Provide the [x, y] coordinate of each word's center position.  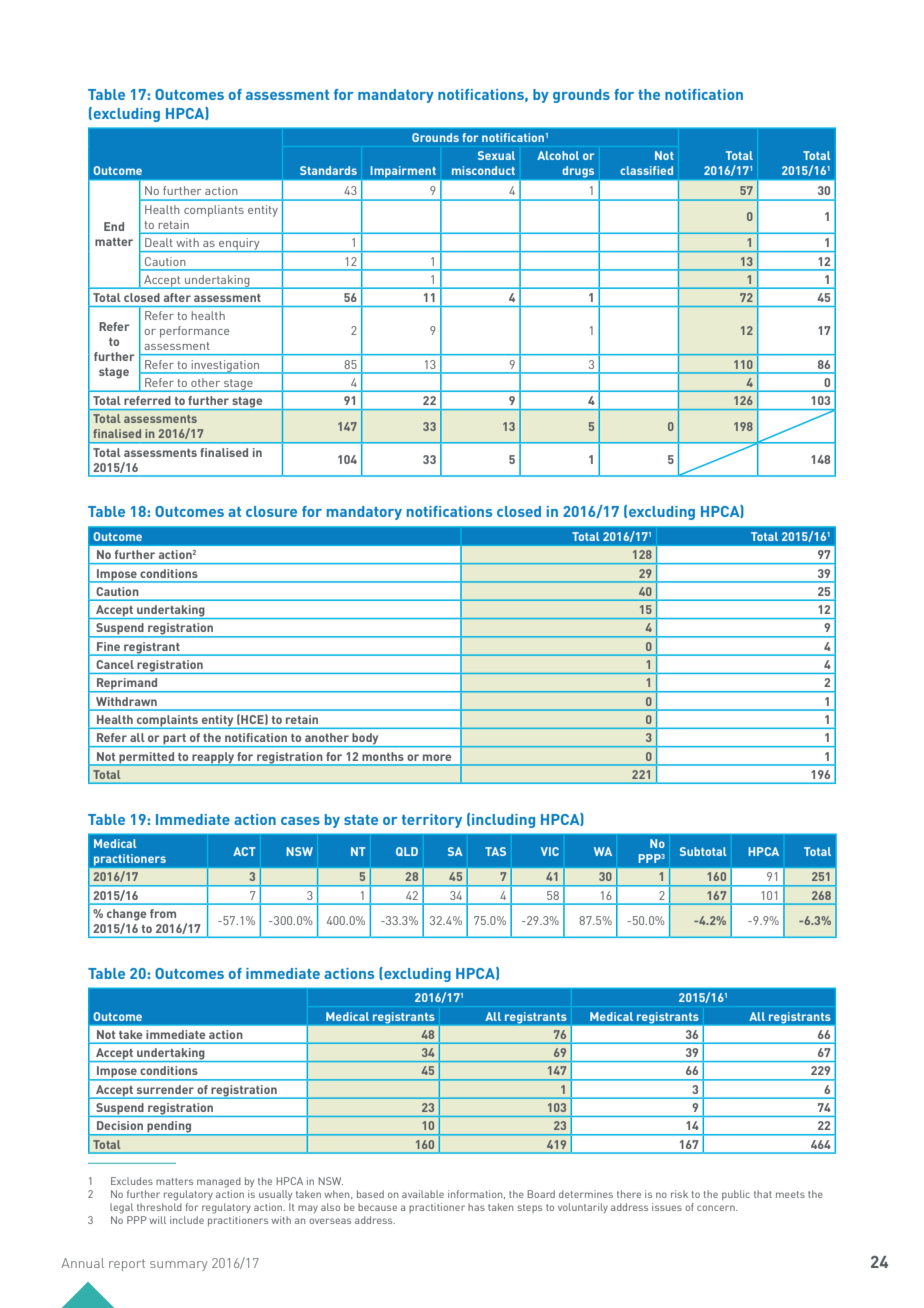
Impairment [403, 171]
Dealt [159, 242]
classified [646, 170]
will [157, 1220]
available [423, 1194]
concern [717, 1208]
